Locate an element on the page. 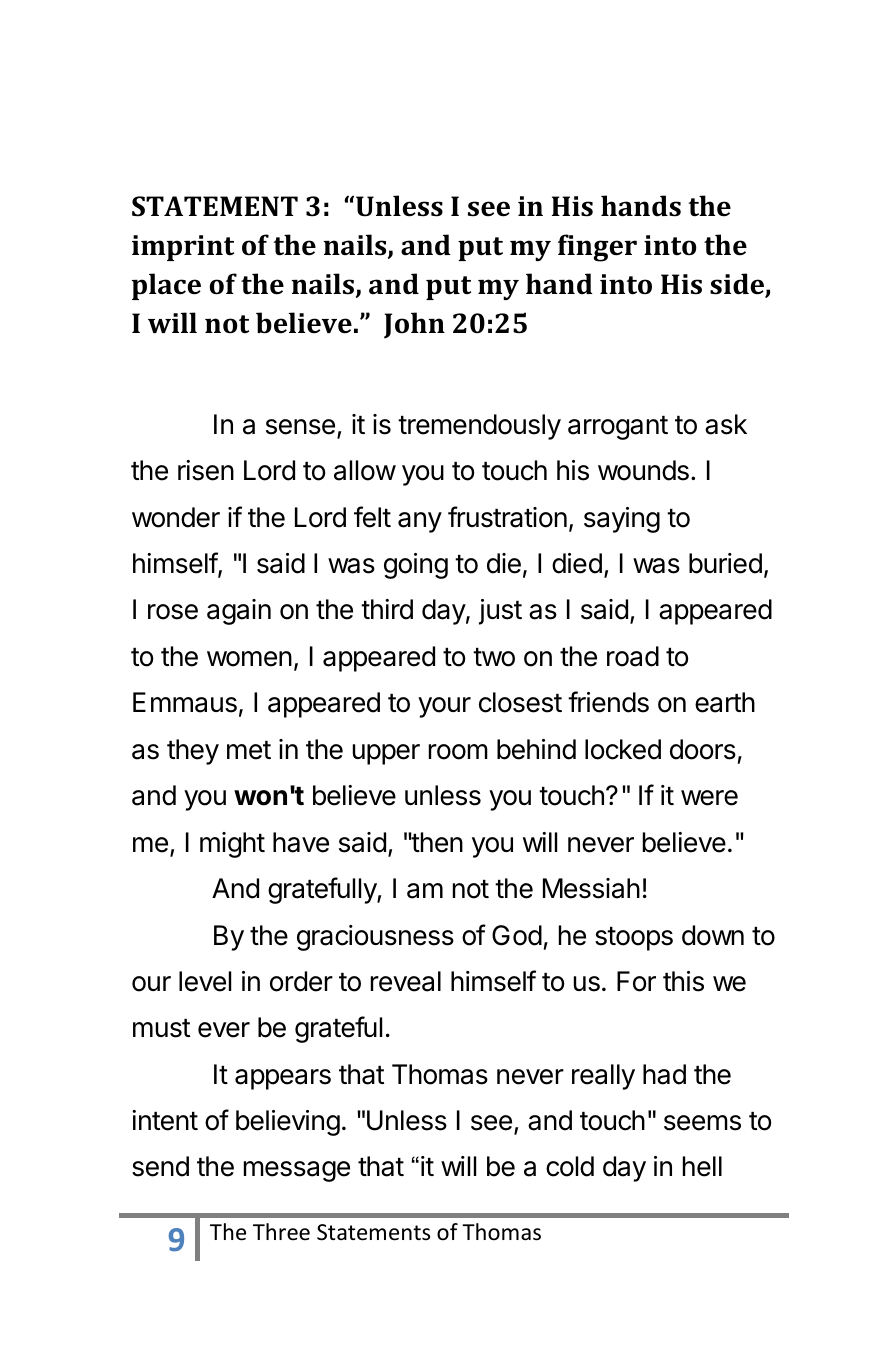 This image has width=887, height=1372. again is located at coordinates (239, 612).
